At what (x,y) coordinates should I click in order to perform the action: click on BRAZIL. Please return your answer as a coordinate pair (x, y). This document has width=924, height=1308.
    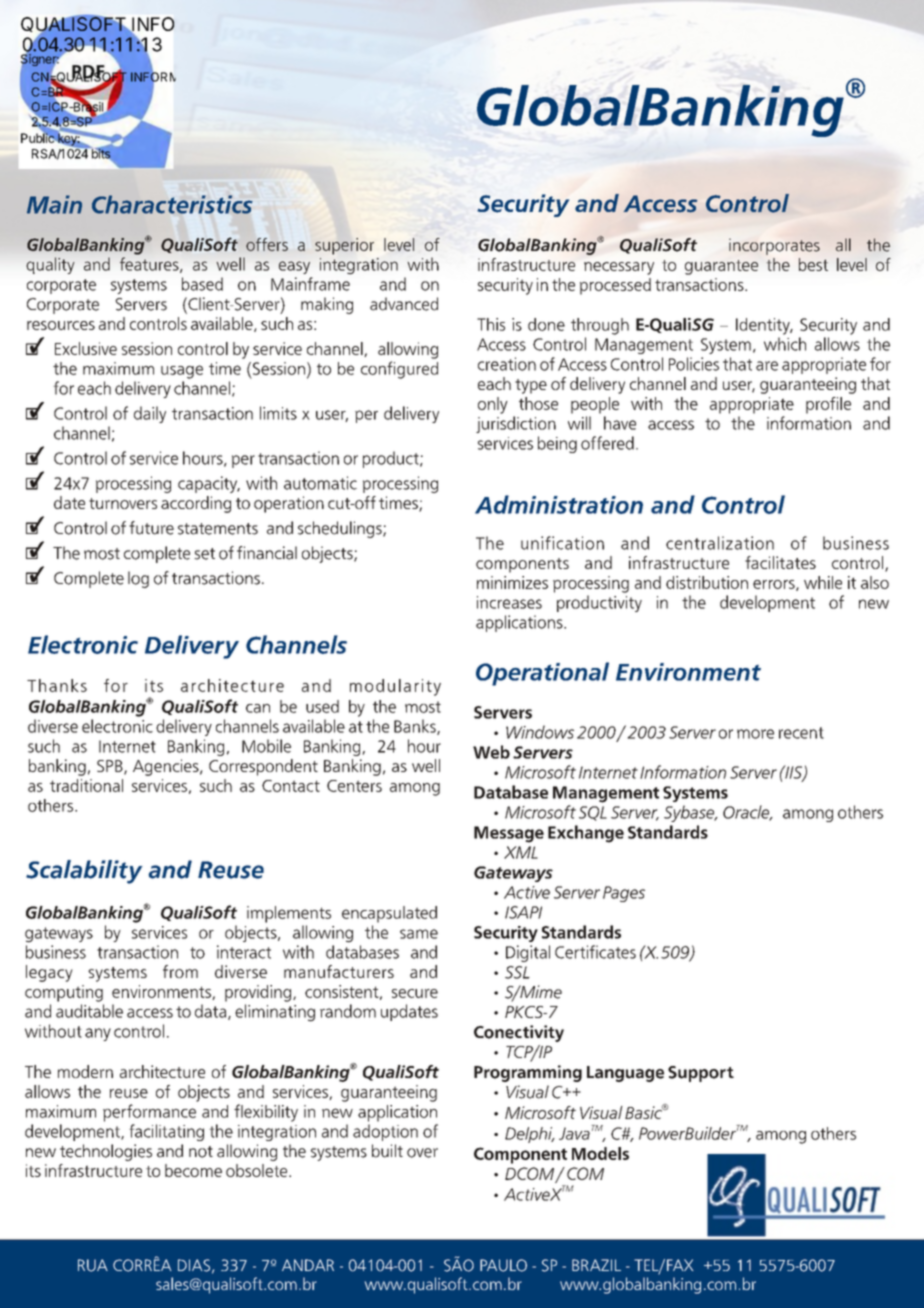
    Looking at the image, I should click on (596, 1265).
